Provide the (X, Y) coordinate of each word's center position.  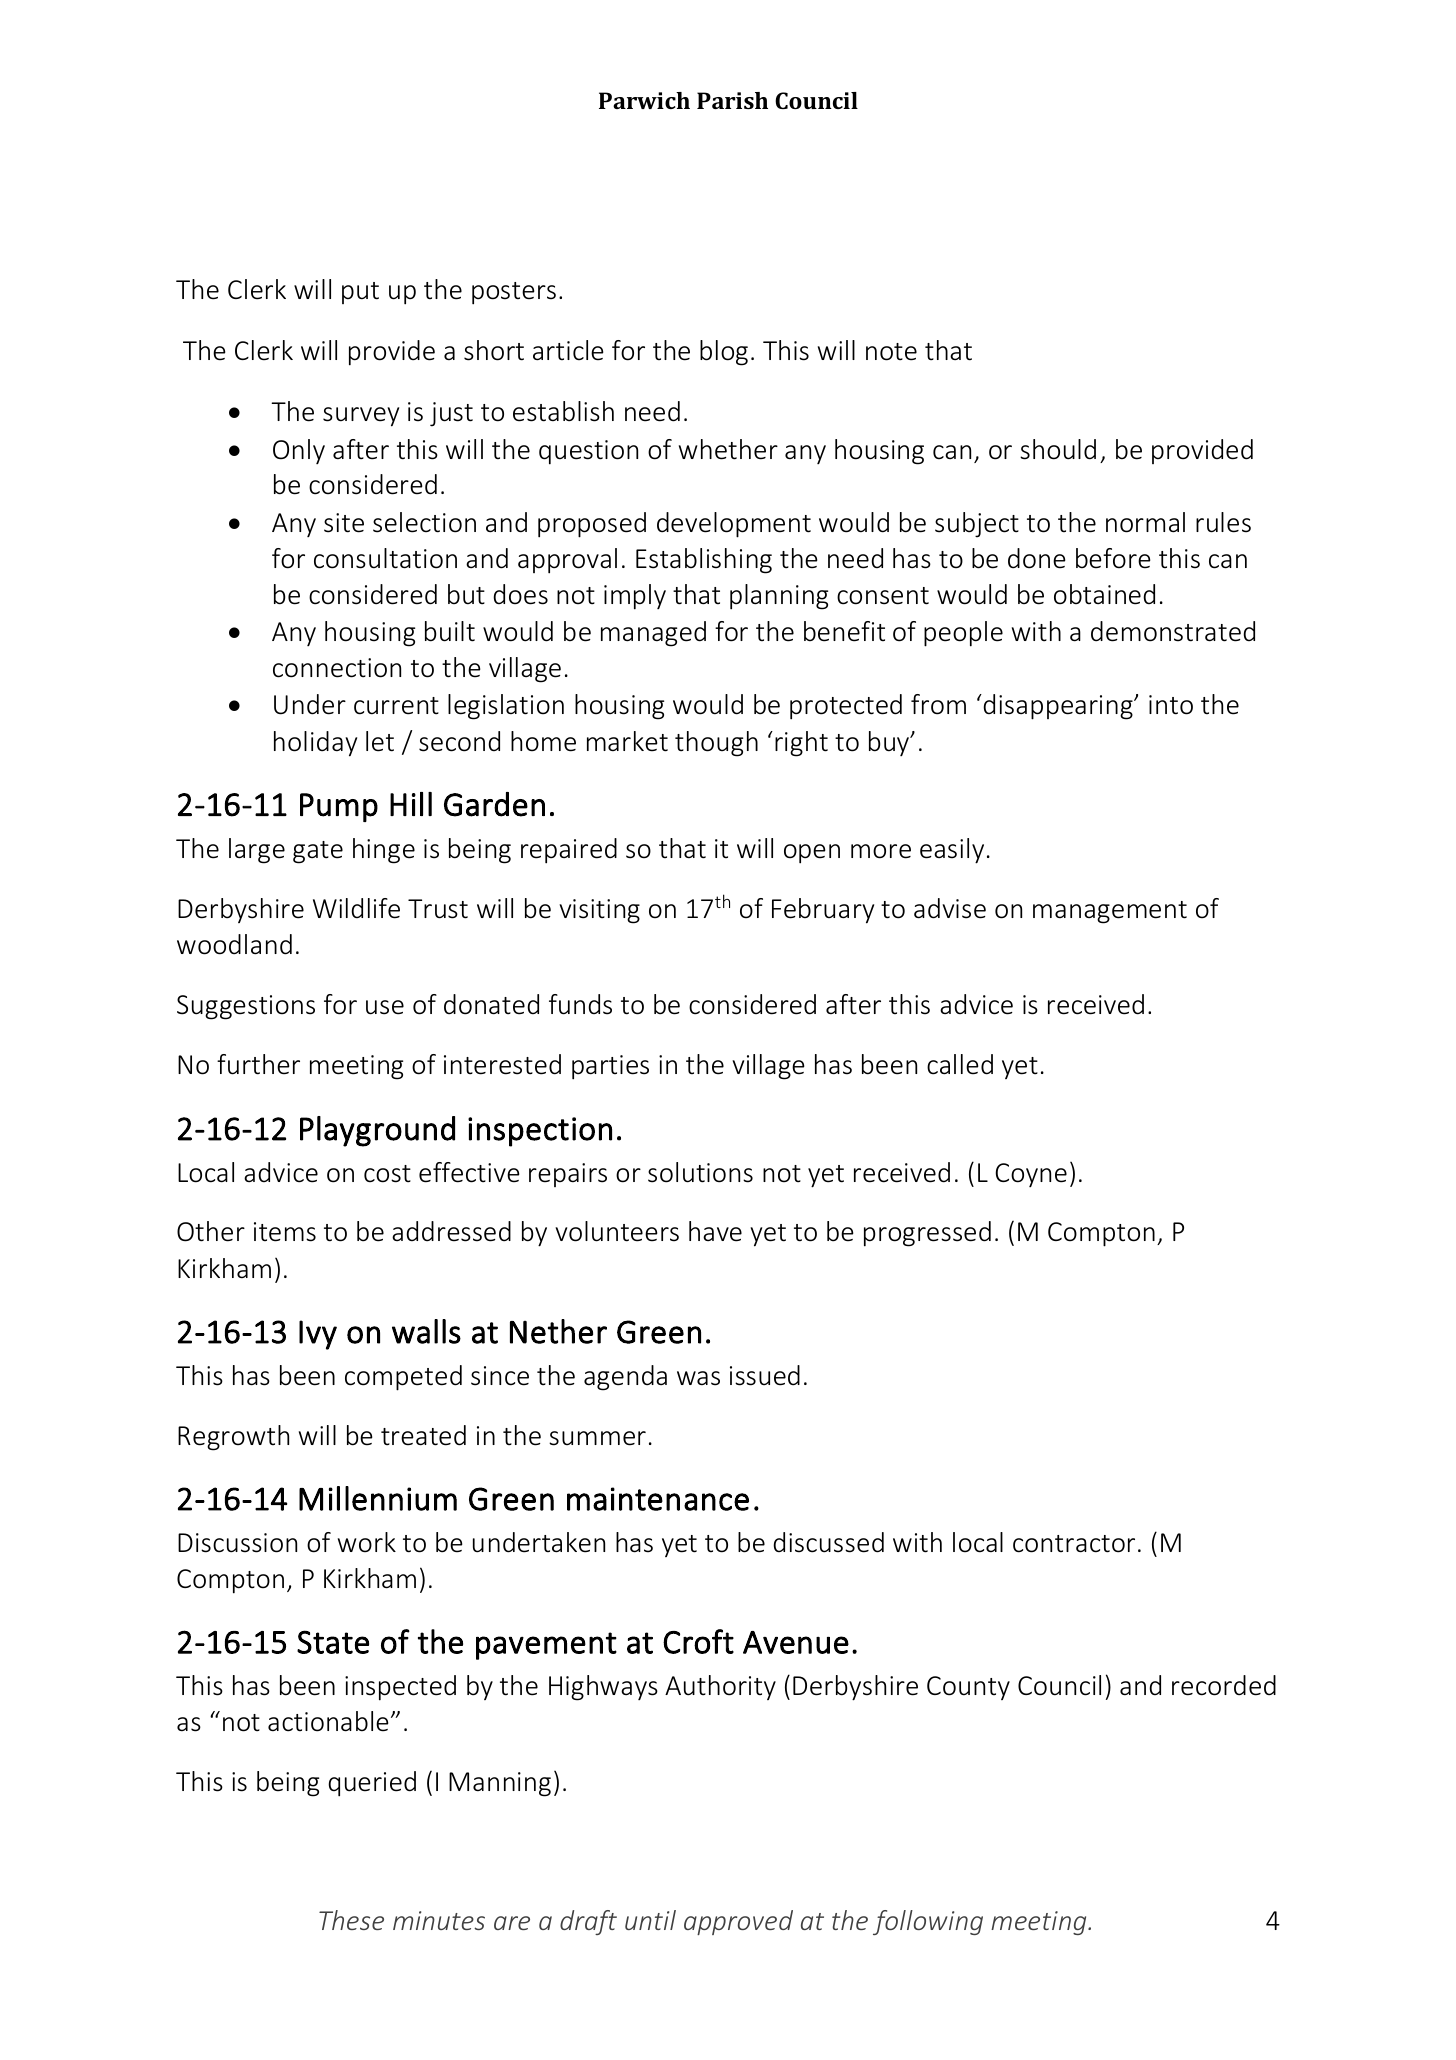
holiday (315, 744)
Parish (732, 100)
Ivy (318, 1335)
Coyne (1031, 1175)
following (928, 1922)
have (715, 1231)
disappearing (1059, 707)
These (351, 1920)
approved (738, 1922)
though (716, 744)
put (360, 293)
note (891, 352)
